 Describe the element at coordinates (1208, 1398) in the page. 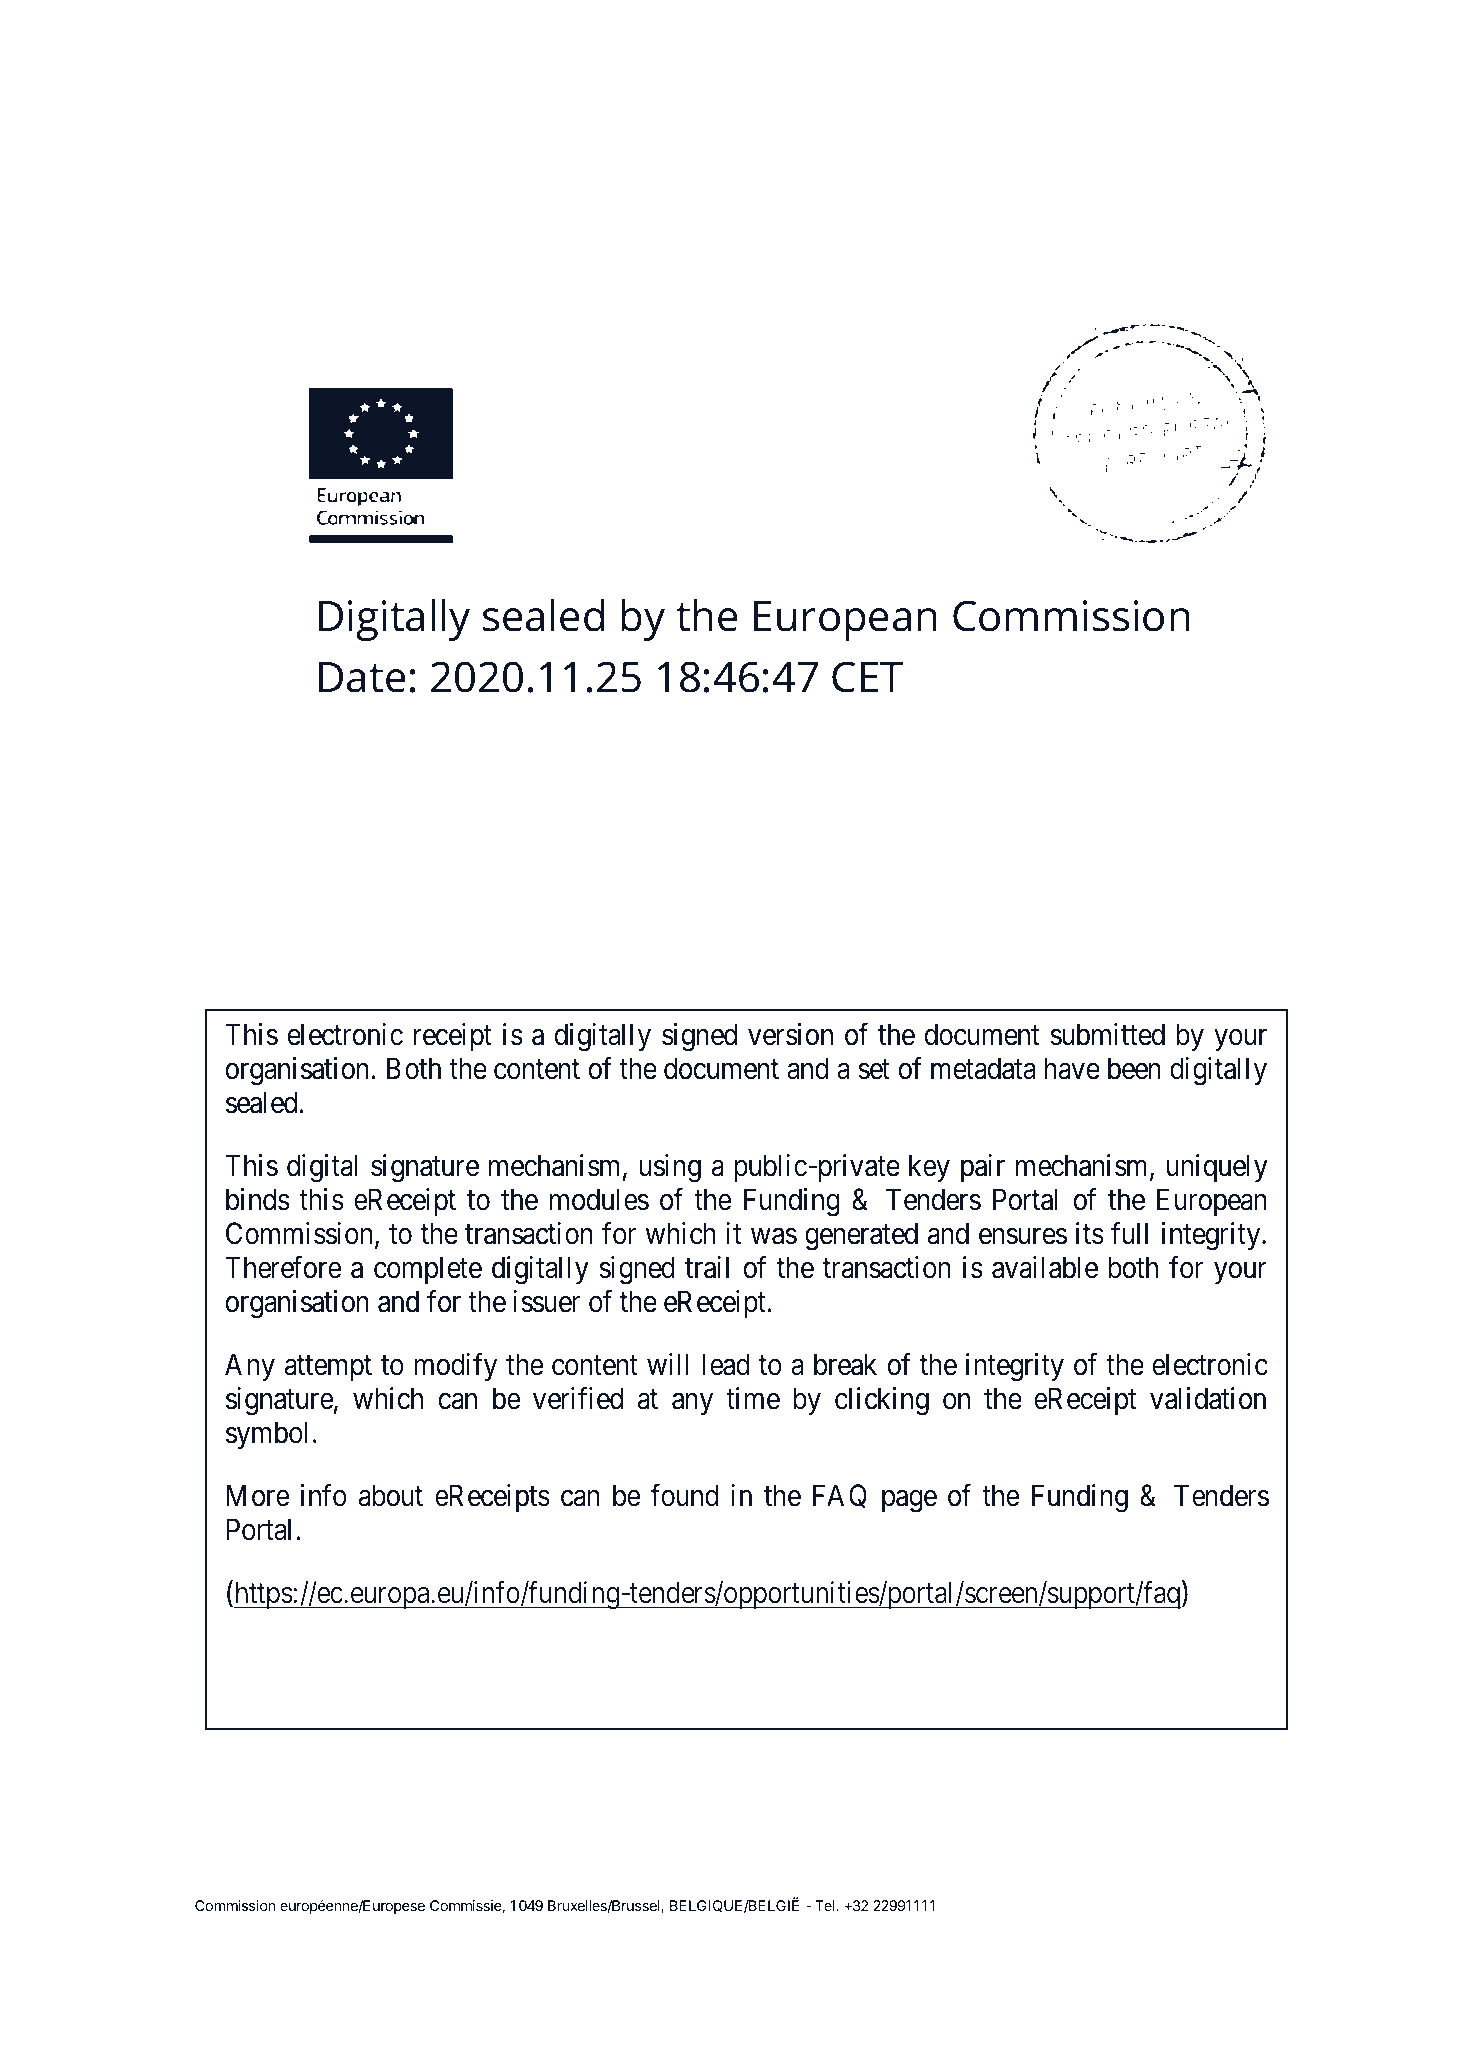

I see `validation` at that location.
